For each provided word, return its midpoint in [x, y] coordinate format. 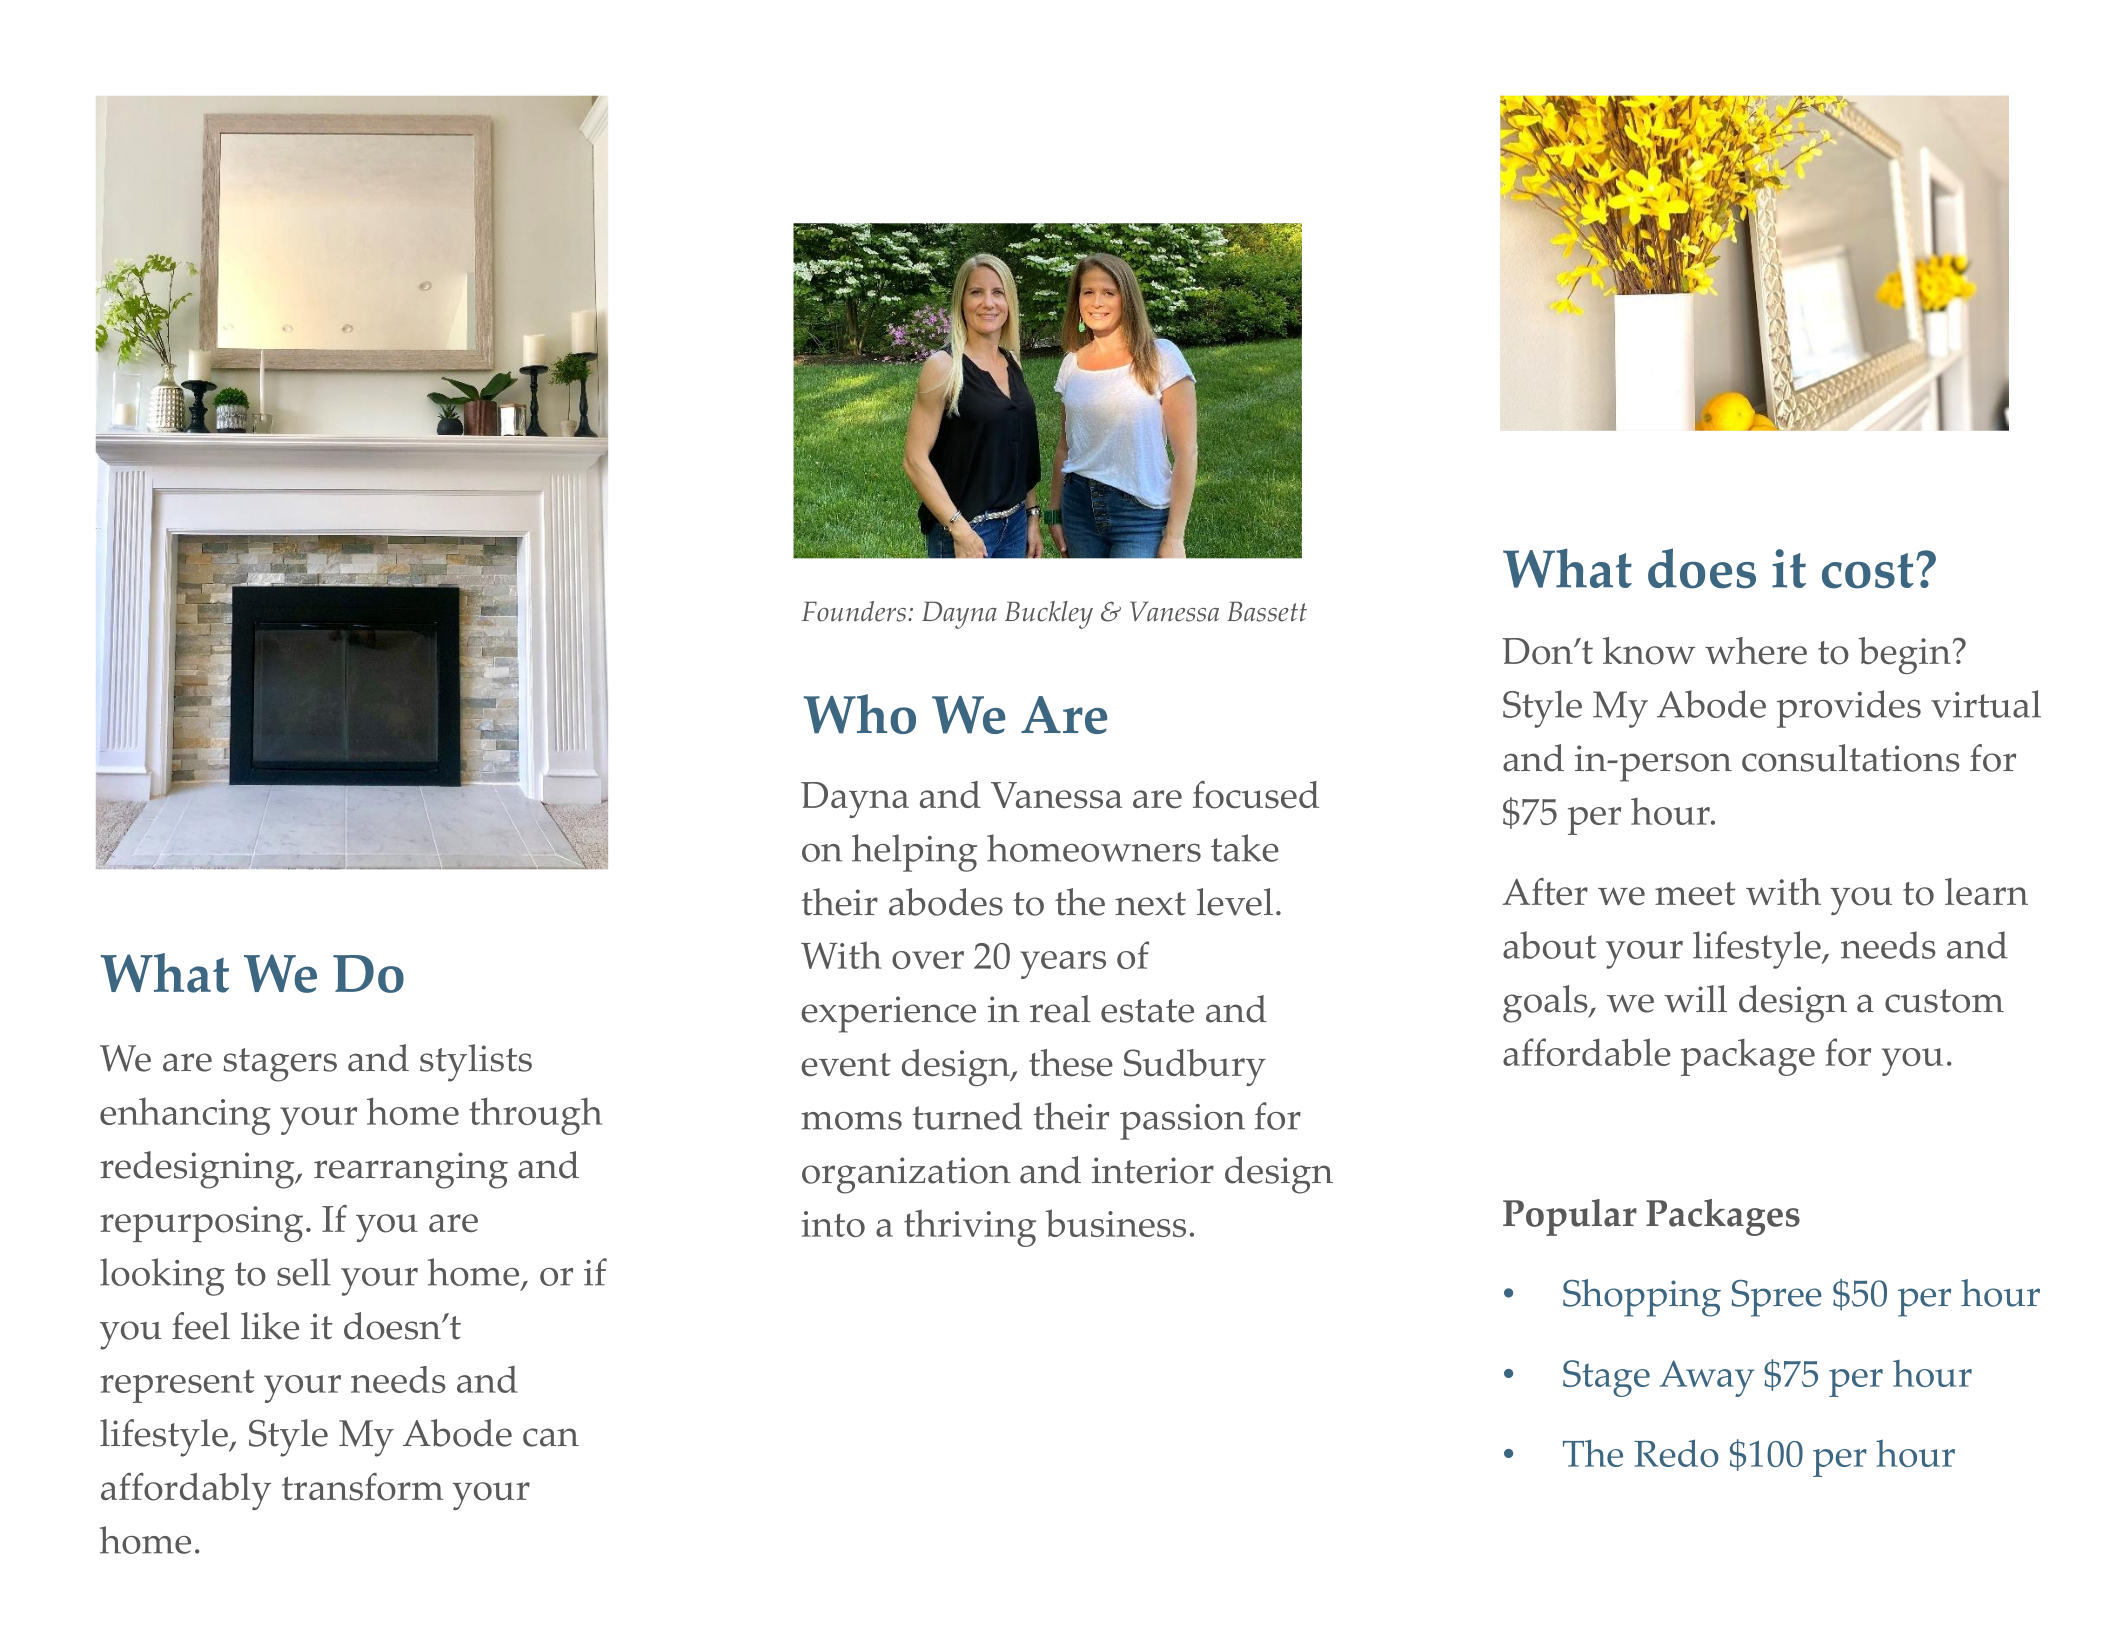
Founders [853, 611]
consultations [1851, 758]
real [1060, 1009]
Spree [1777, 1298]
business [1115, 1223]
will [1695, 999]
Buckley [1049, 615]
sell [304, 1272]
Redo [1676, 1453]
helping [915, 853]
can [551, 1437]
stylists [476, 1063]
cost [1868, 571]
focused [1256, 795]
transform [363, 1487]
